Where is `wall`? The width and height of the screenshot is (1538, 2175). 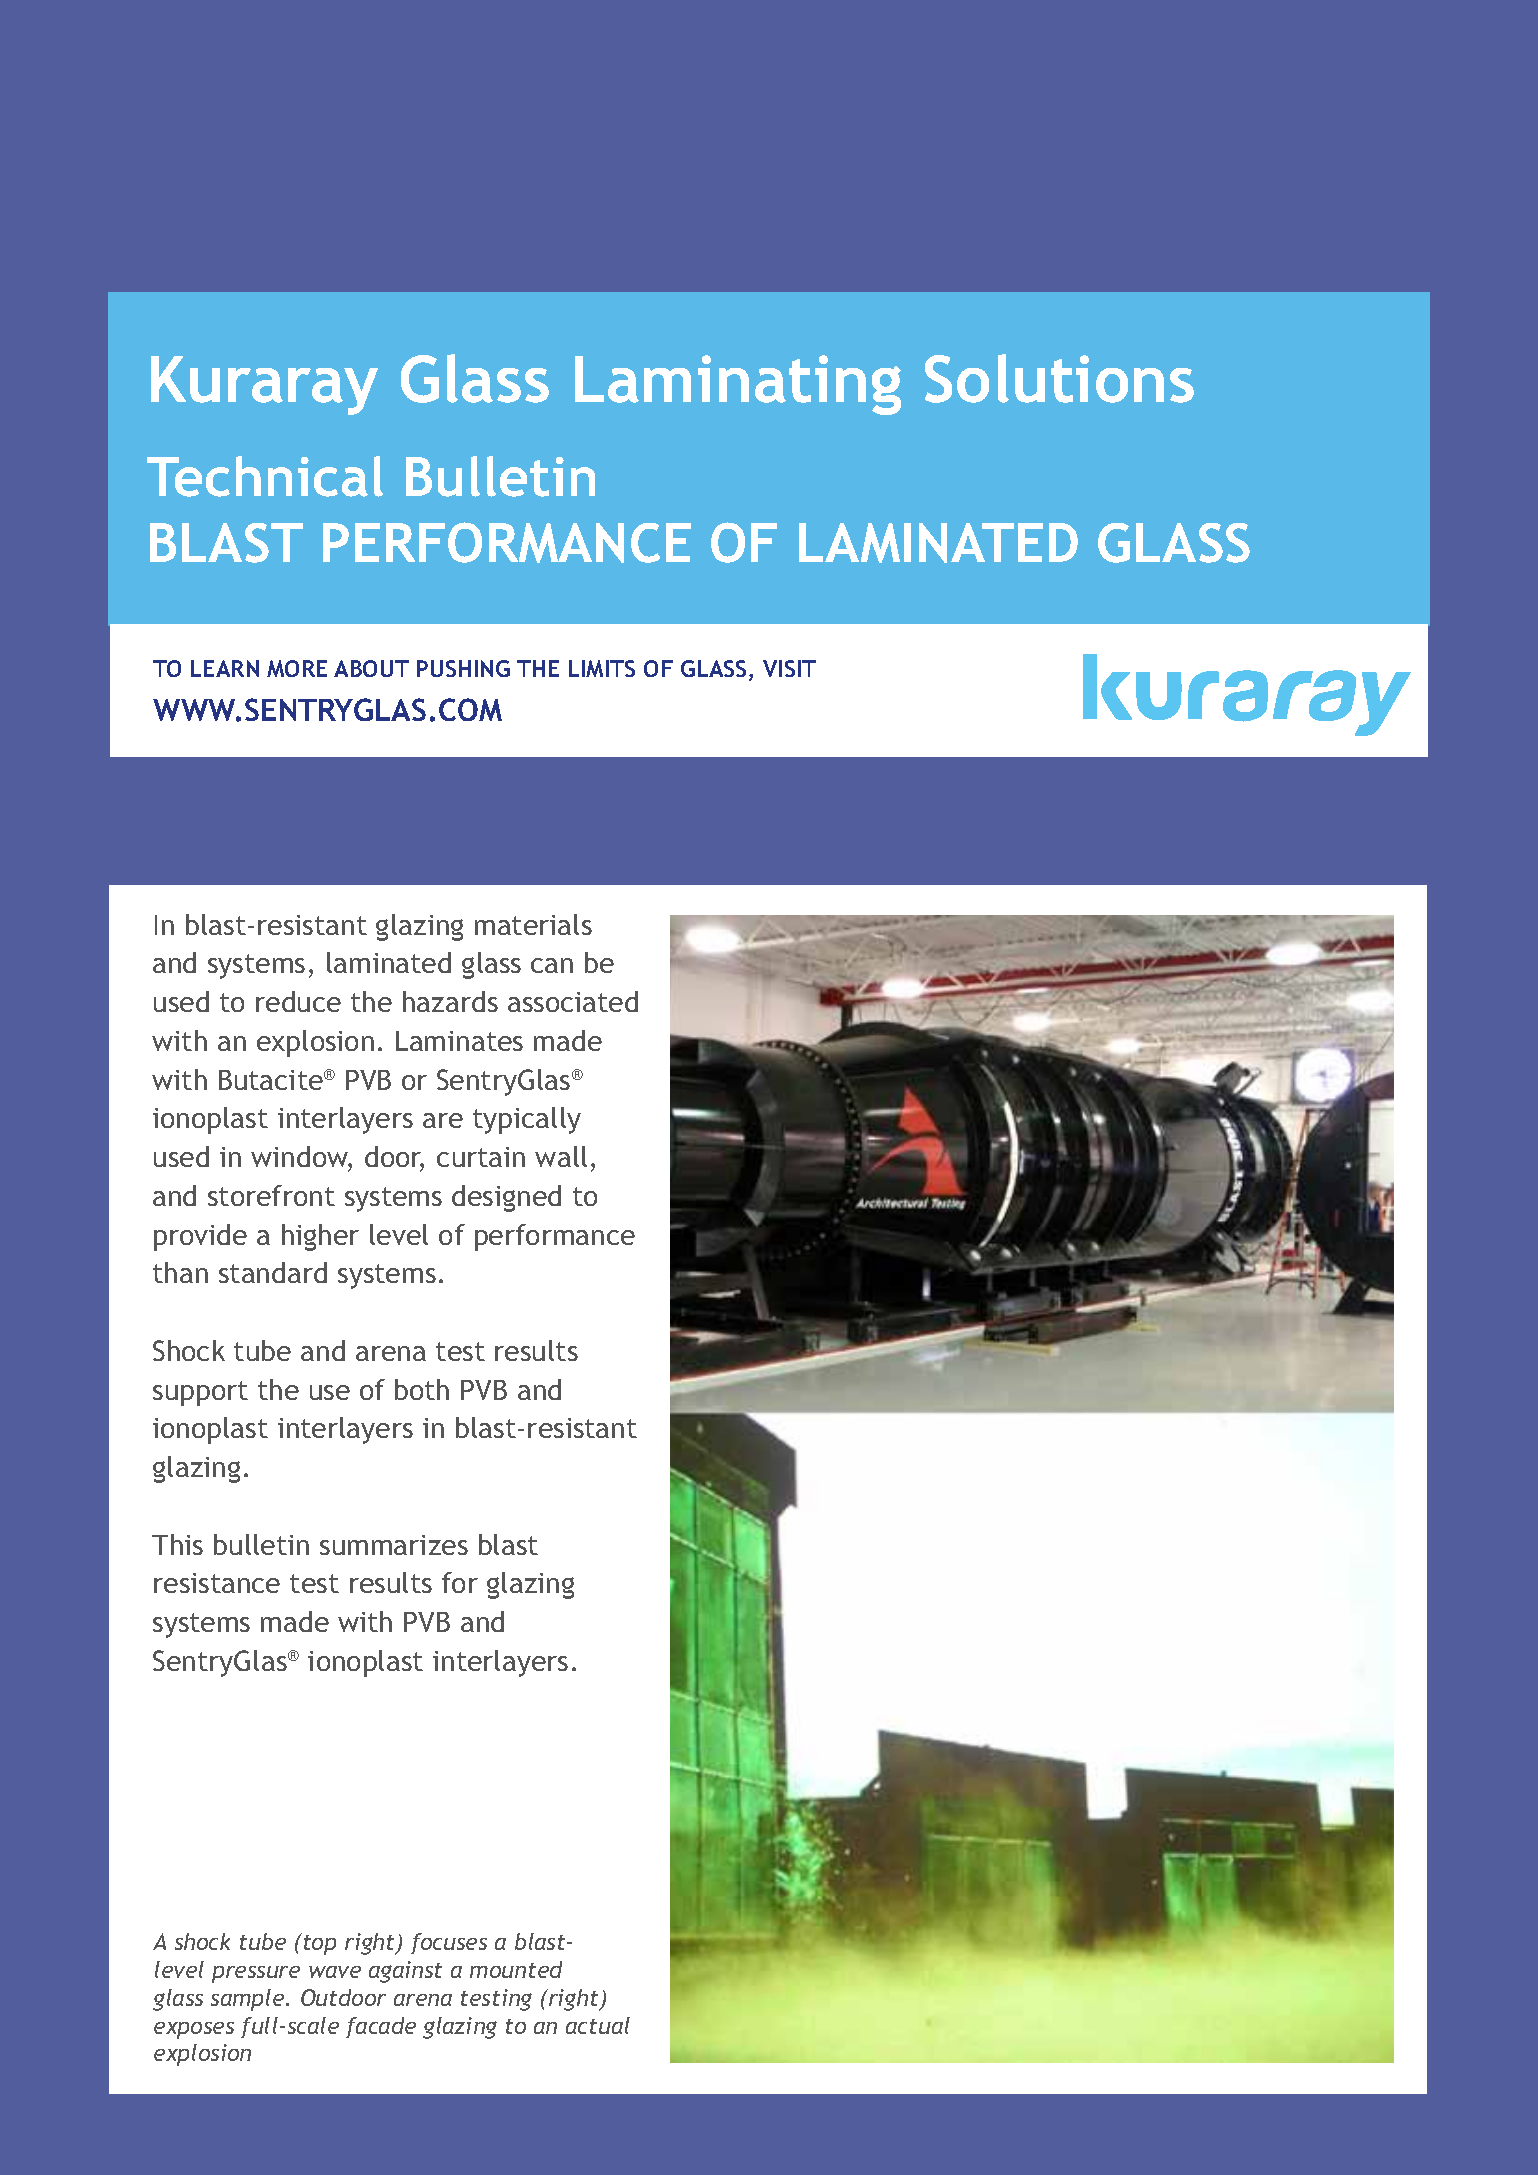
wall is located at coordinates (561, 1156).
